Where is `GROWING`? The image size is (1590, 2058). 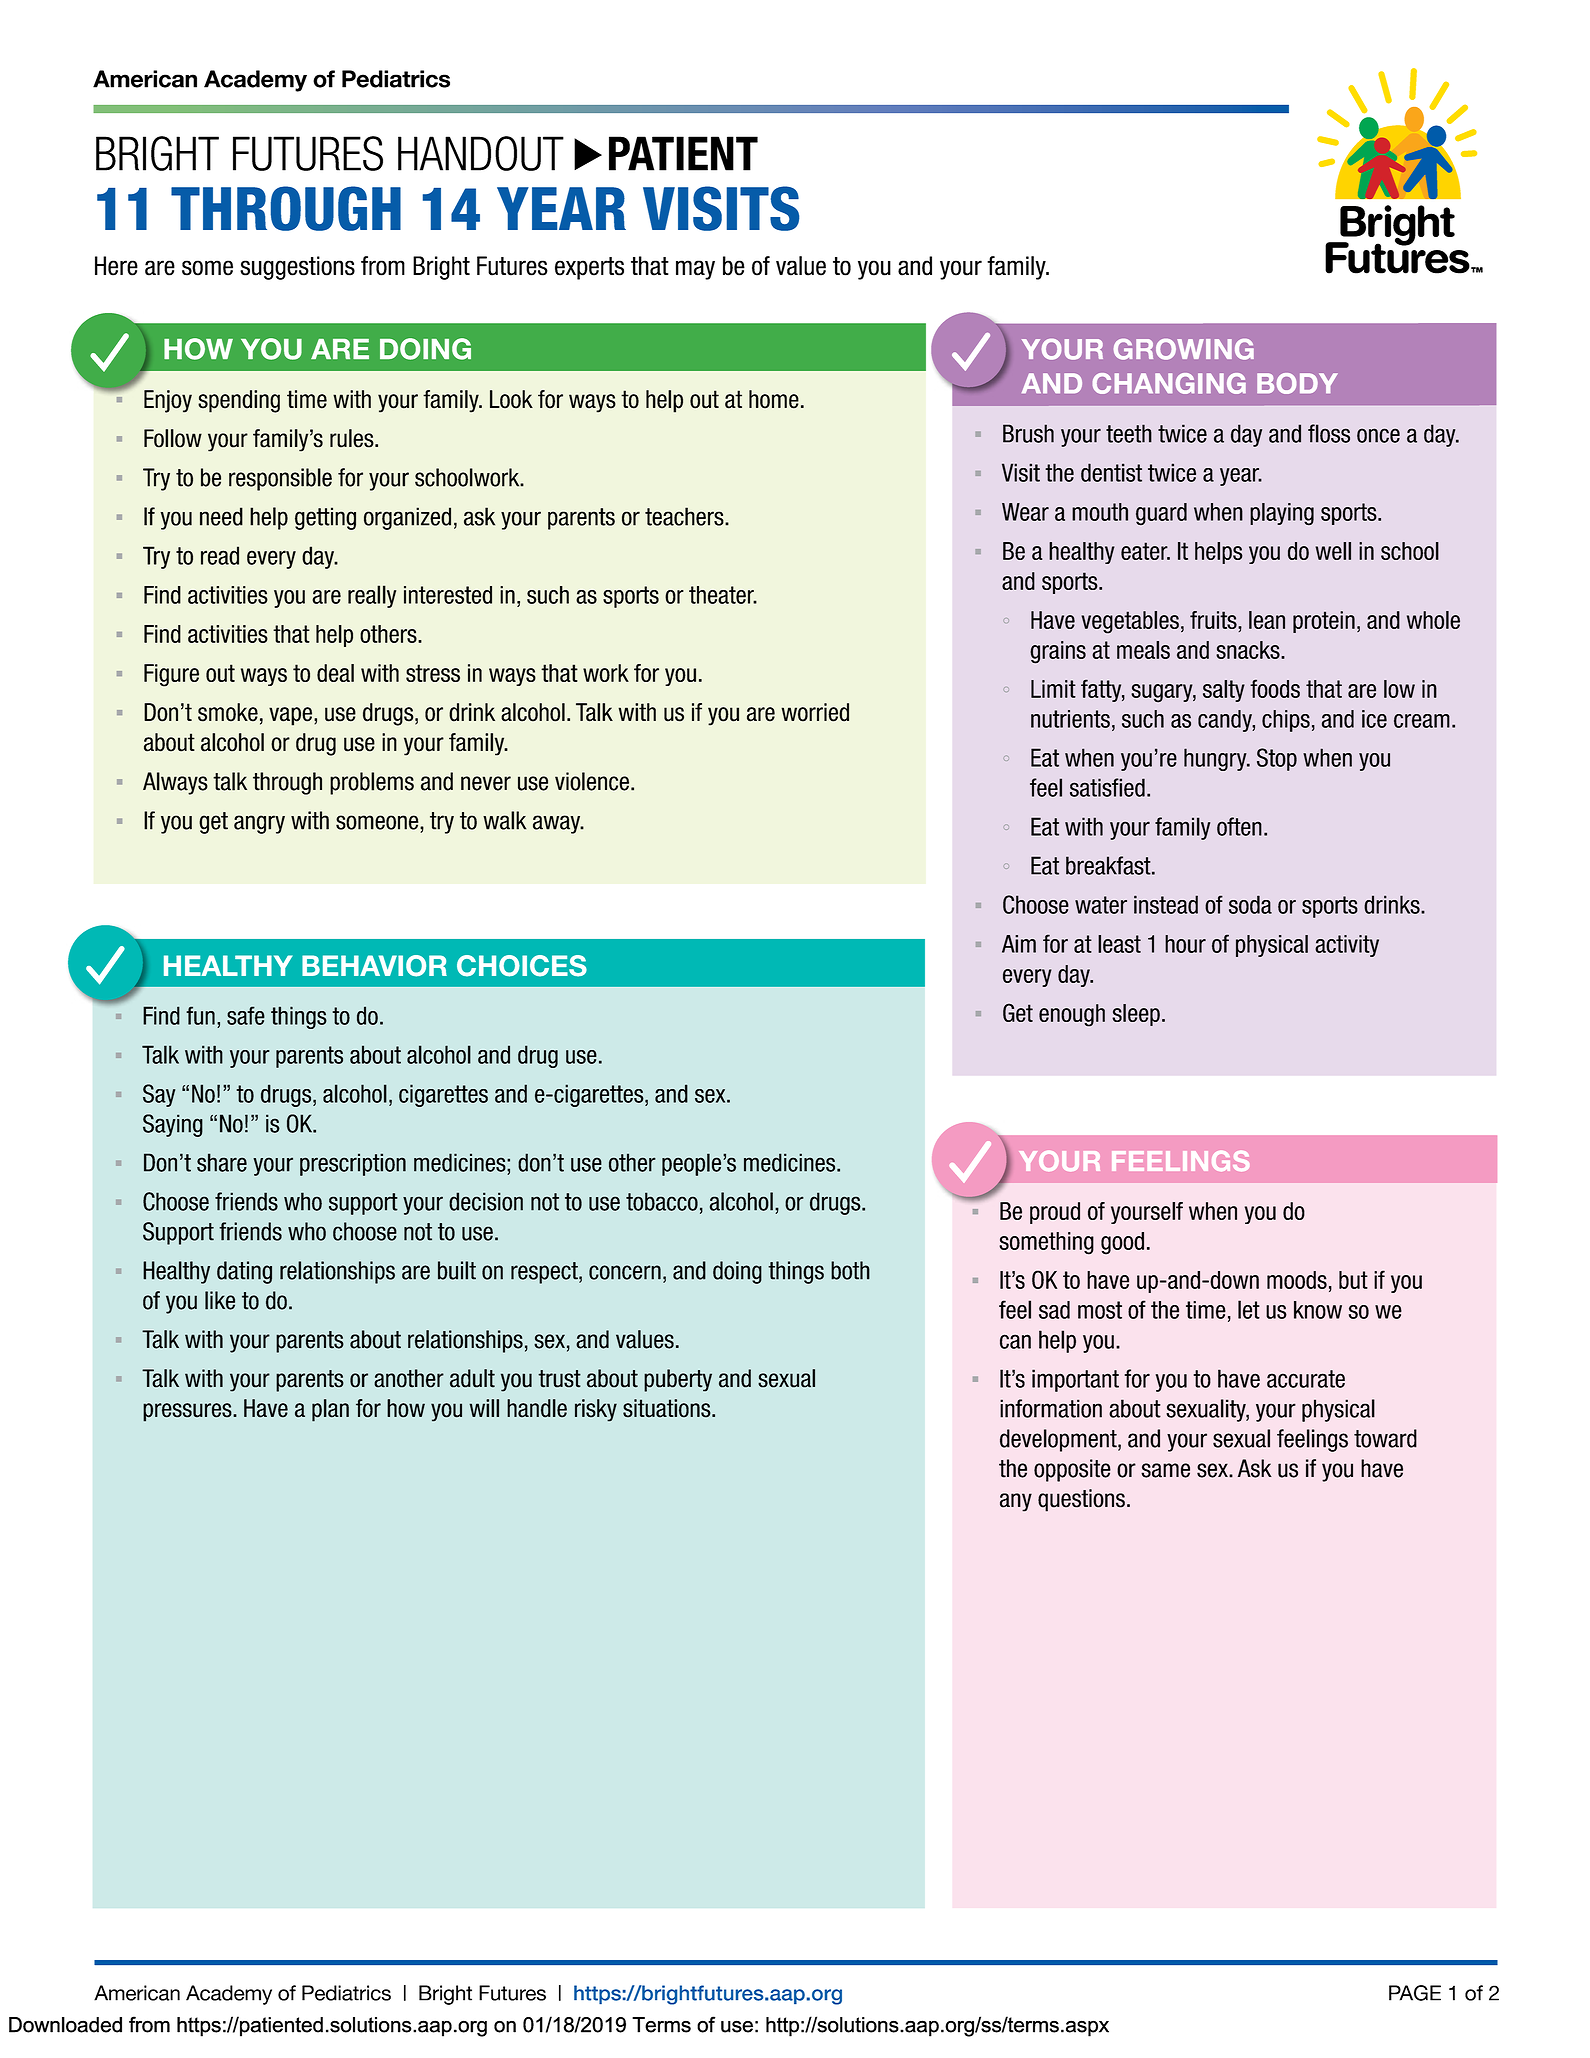 GROWING is located at coordinates (1184, 349).
